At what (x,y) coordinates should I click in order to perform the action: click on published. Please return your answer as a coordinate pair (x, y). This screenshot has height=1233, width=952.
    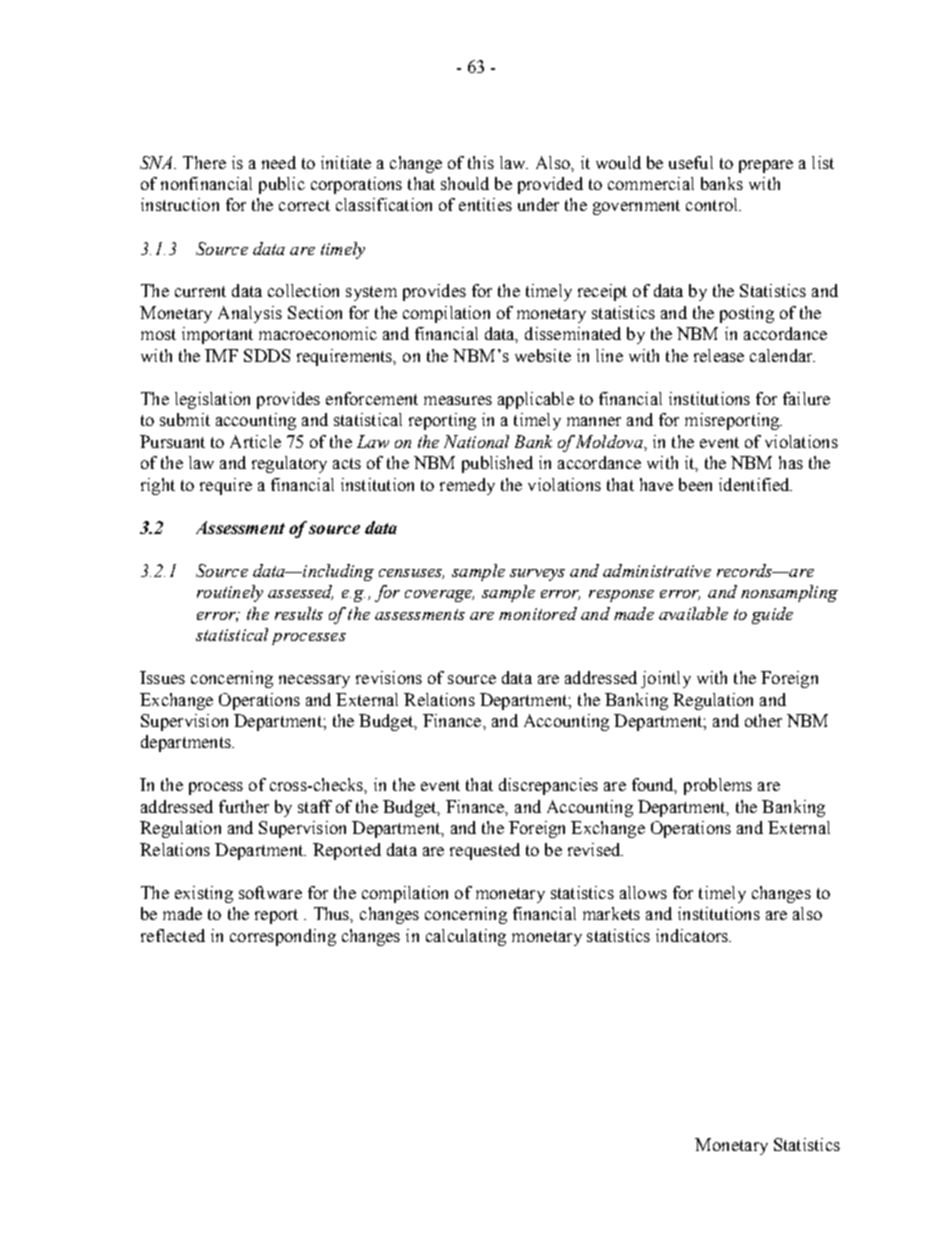
    Looking at the image, I should click on (497, 464).
